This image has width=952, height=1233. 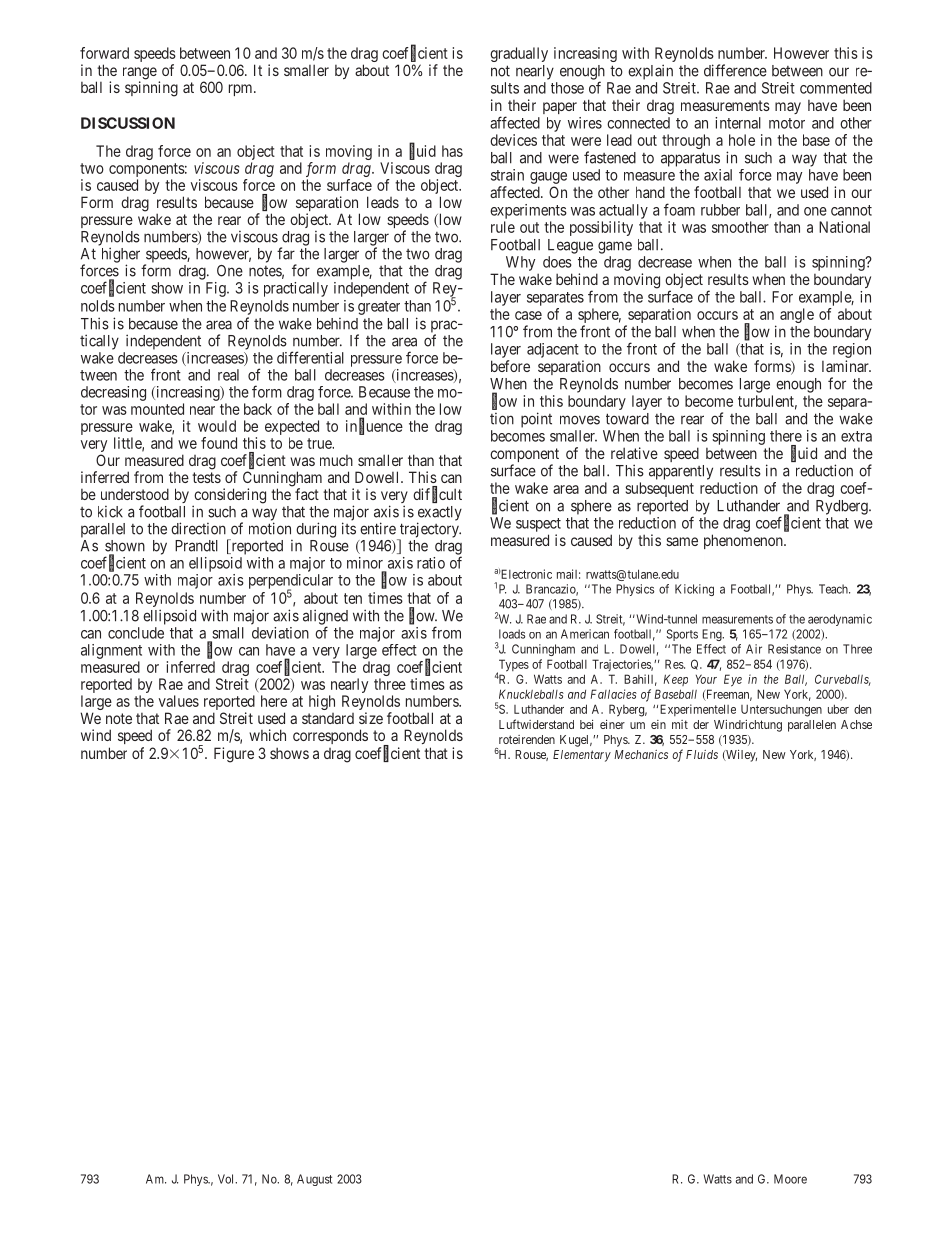 I want to click on loads, so click(x=512, y=634).
